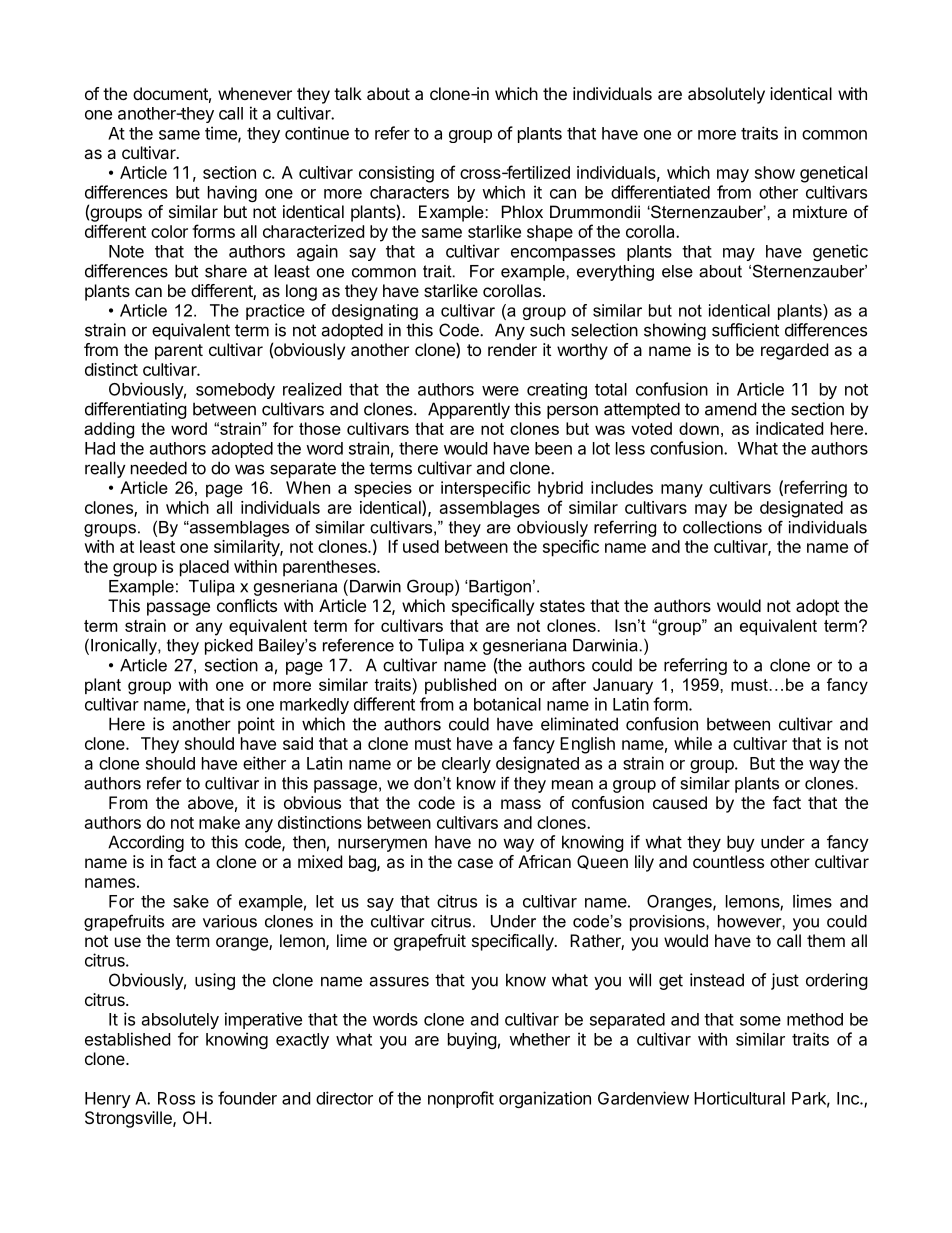 Image resolution: width=952 pixels, height=1233 pixels. I want to click on placed, so click(204, 568).
